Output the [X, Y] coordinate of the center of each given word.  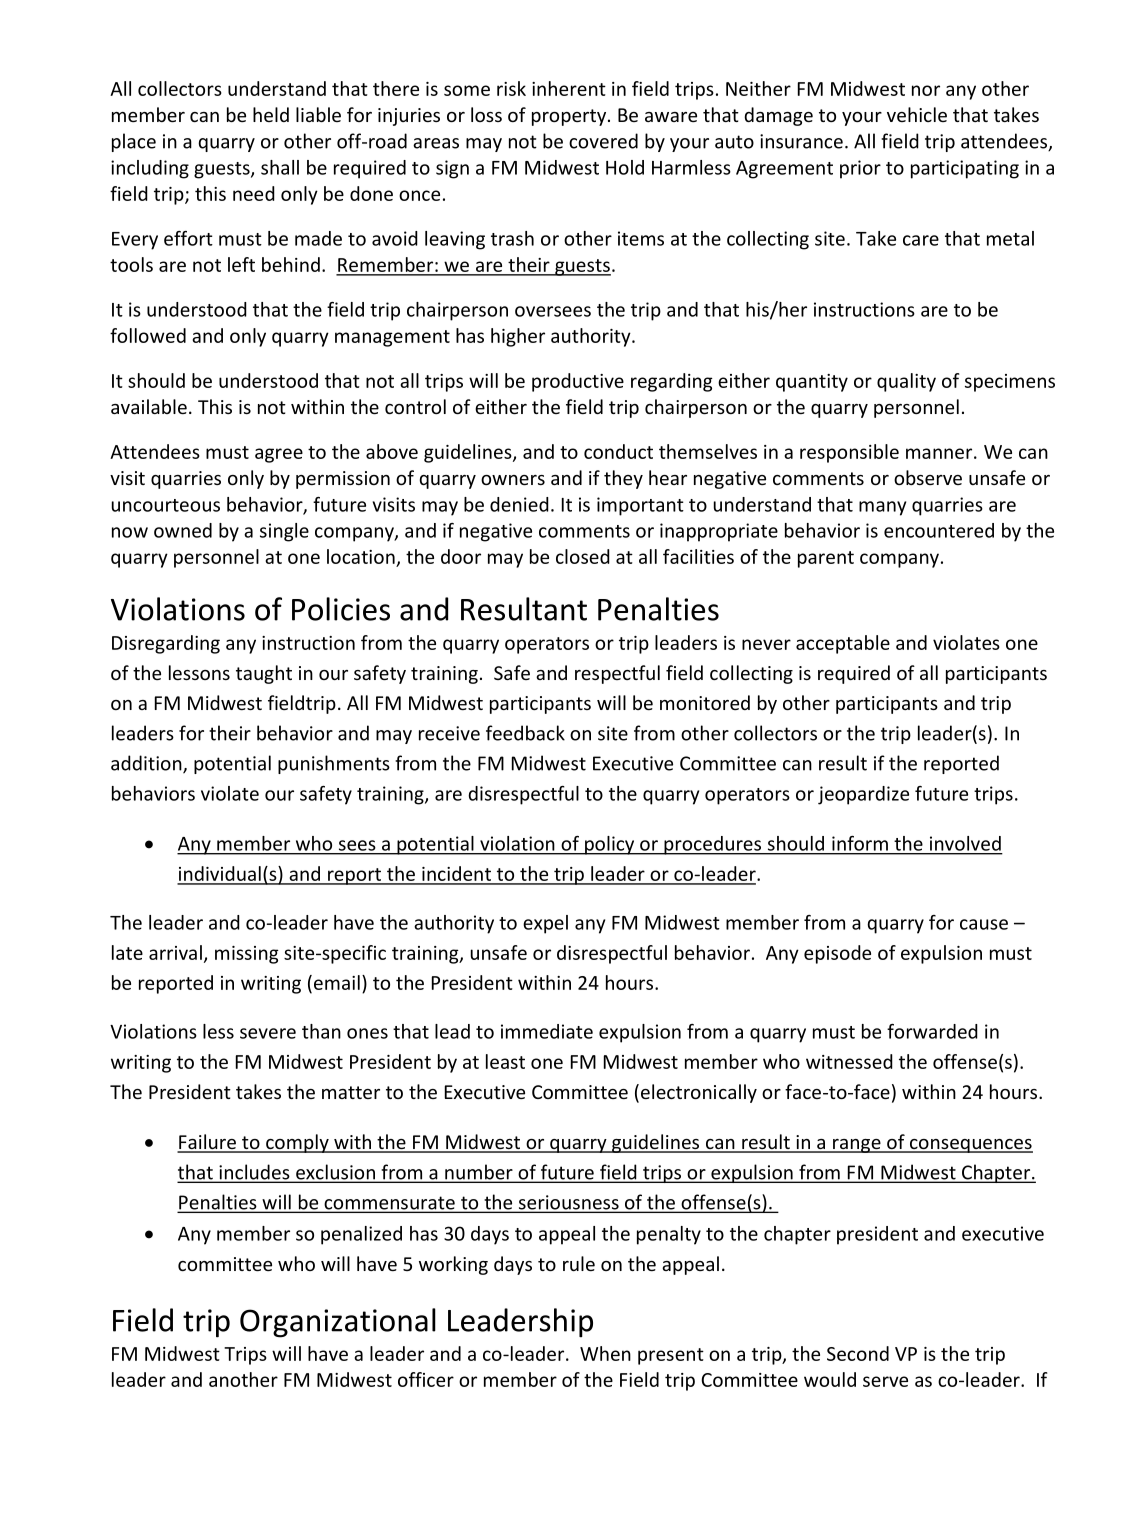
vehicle [917, 114]
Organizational [338, 1323]
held [271, 114]
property [570, 117]
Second [858, 1353]
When [605, 1353]
